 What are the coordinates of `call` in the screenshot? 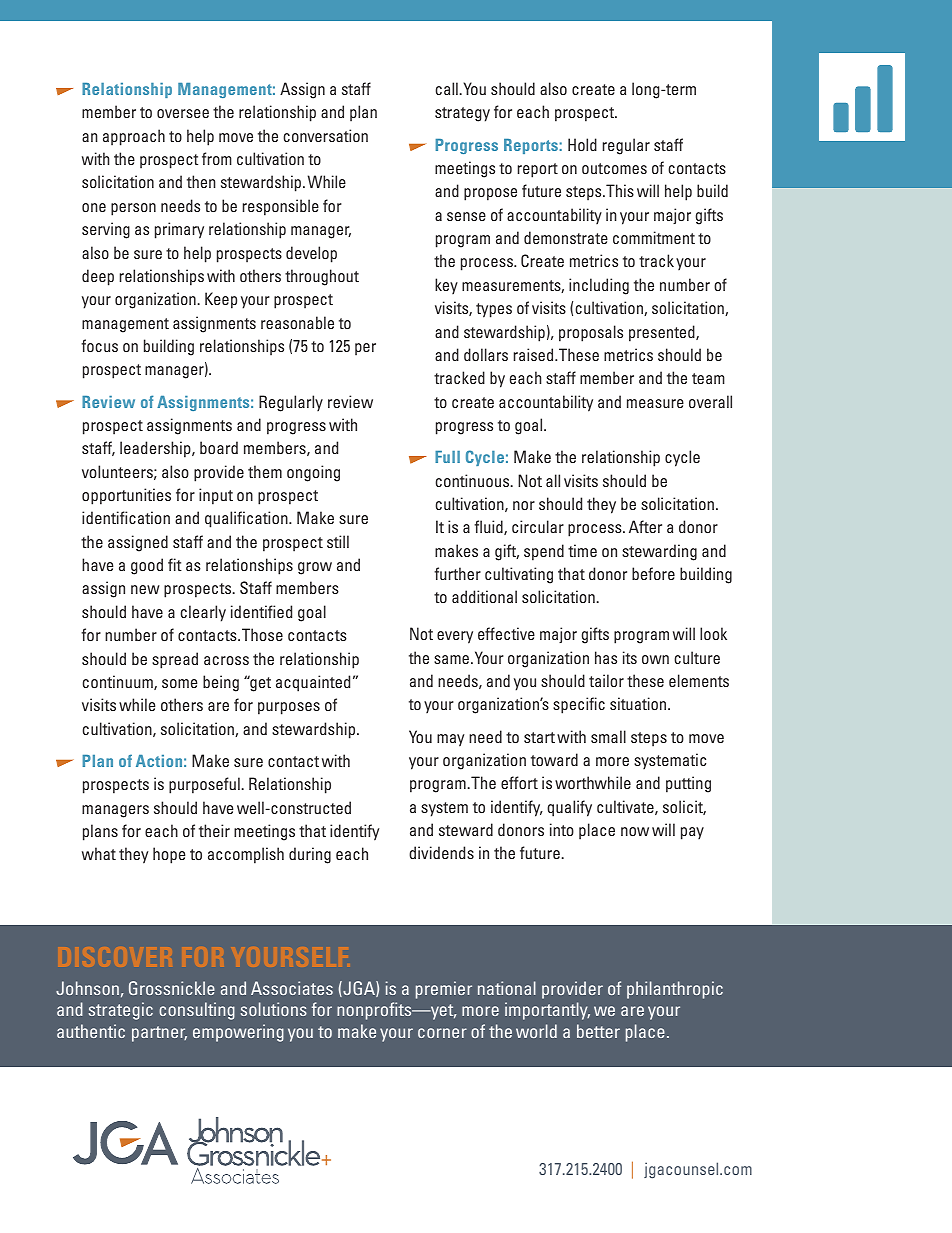 It's located at (447, 88).
